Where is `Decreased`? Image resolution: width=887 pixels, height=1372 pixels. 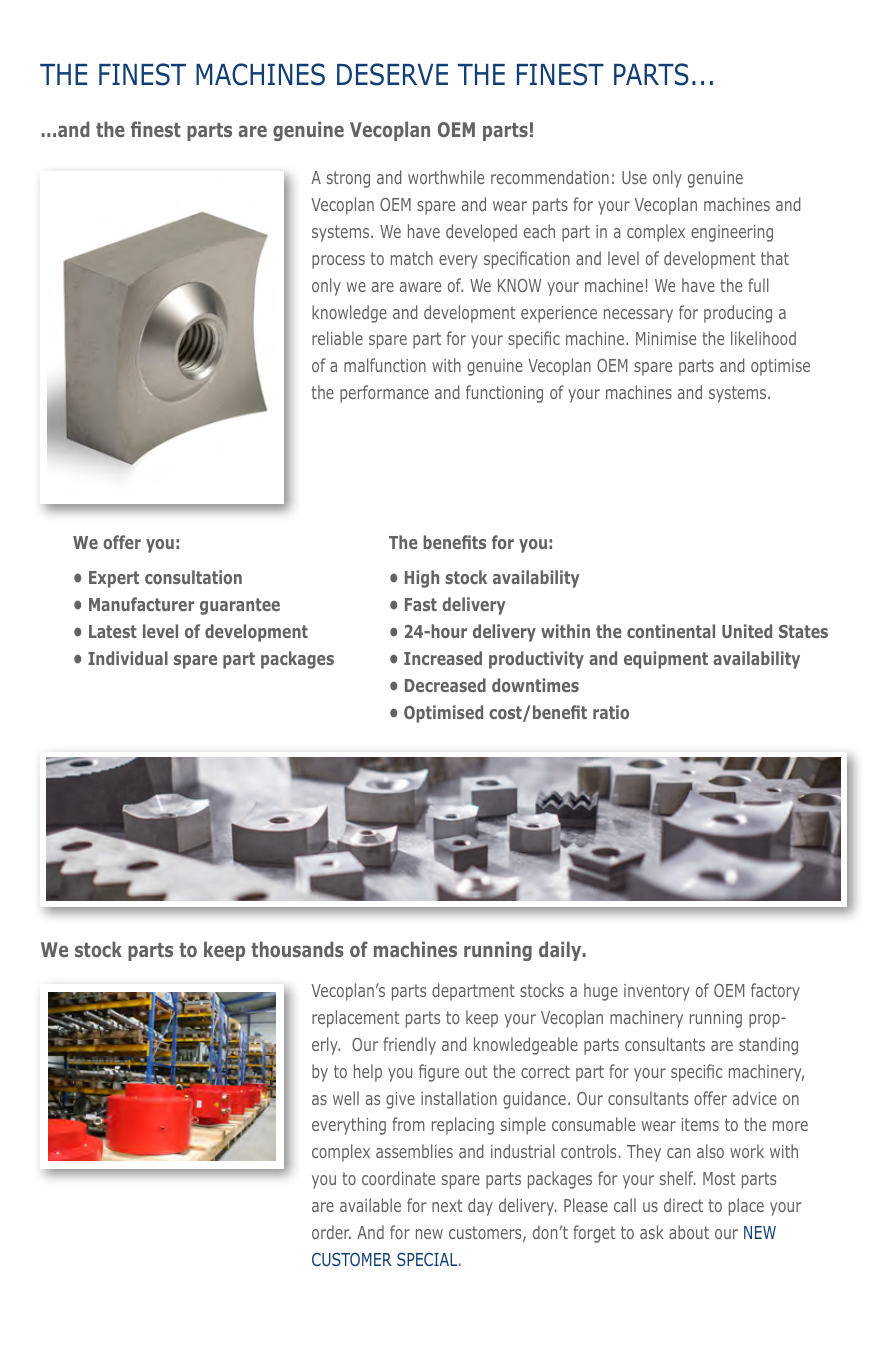
Decreased is located at coordinates (445, 685).
